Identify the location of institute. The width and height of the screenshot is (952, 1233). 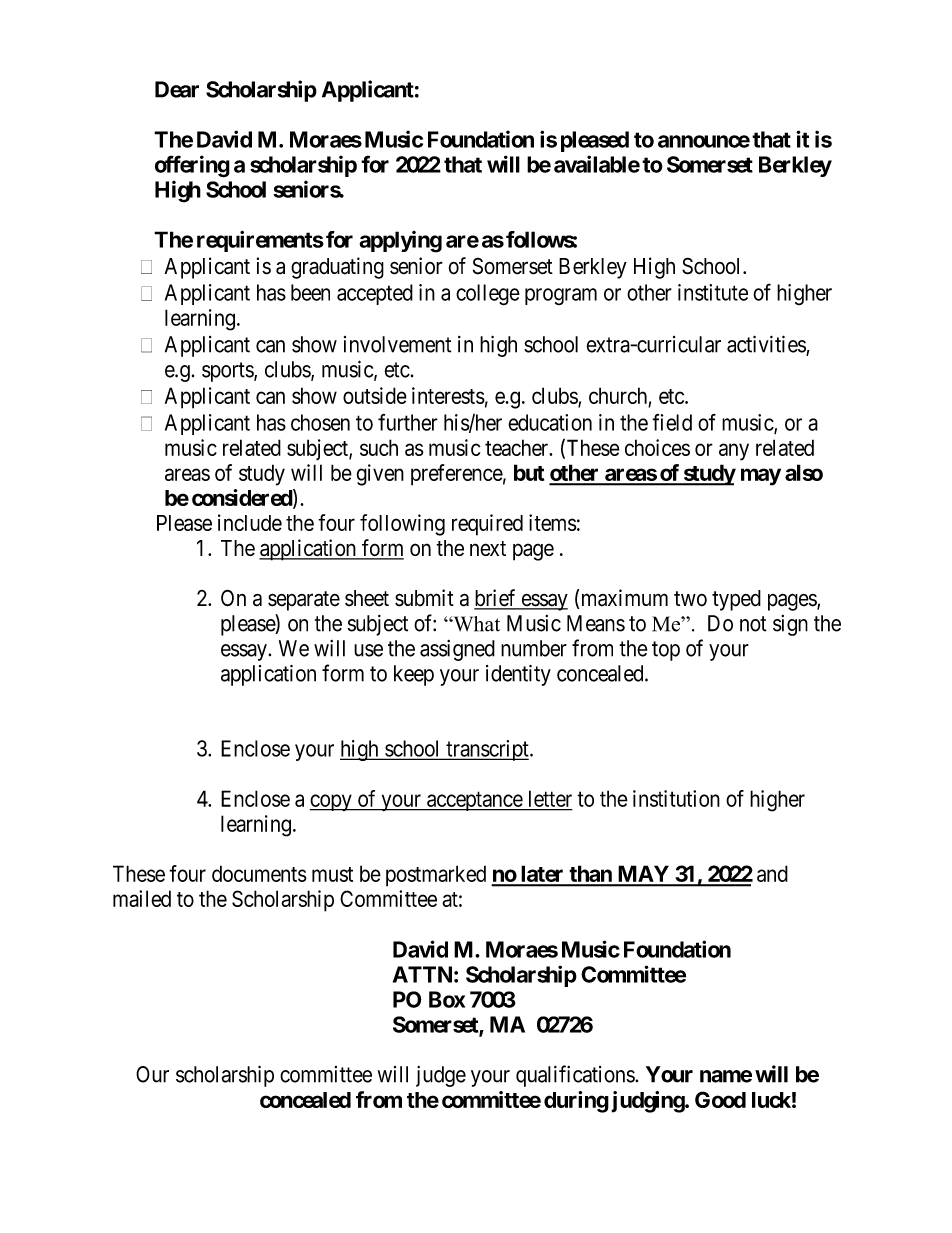
(713, 292).
